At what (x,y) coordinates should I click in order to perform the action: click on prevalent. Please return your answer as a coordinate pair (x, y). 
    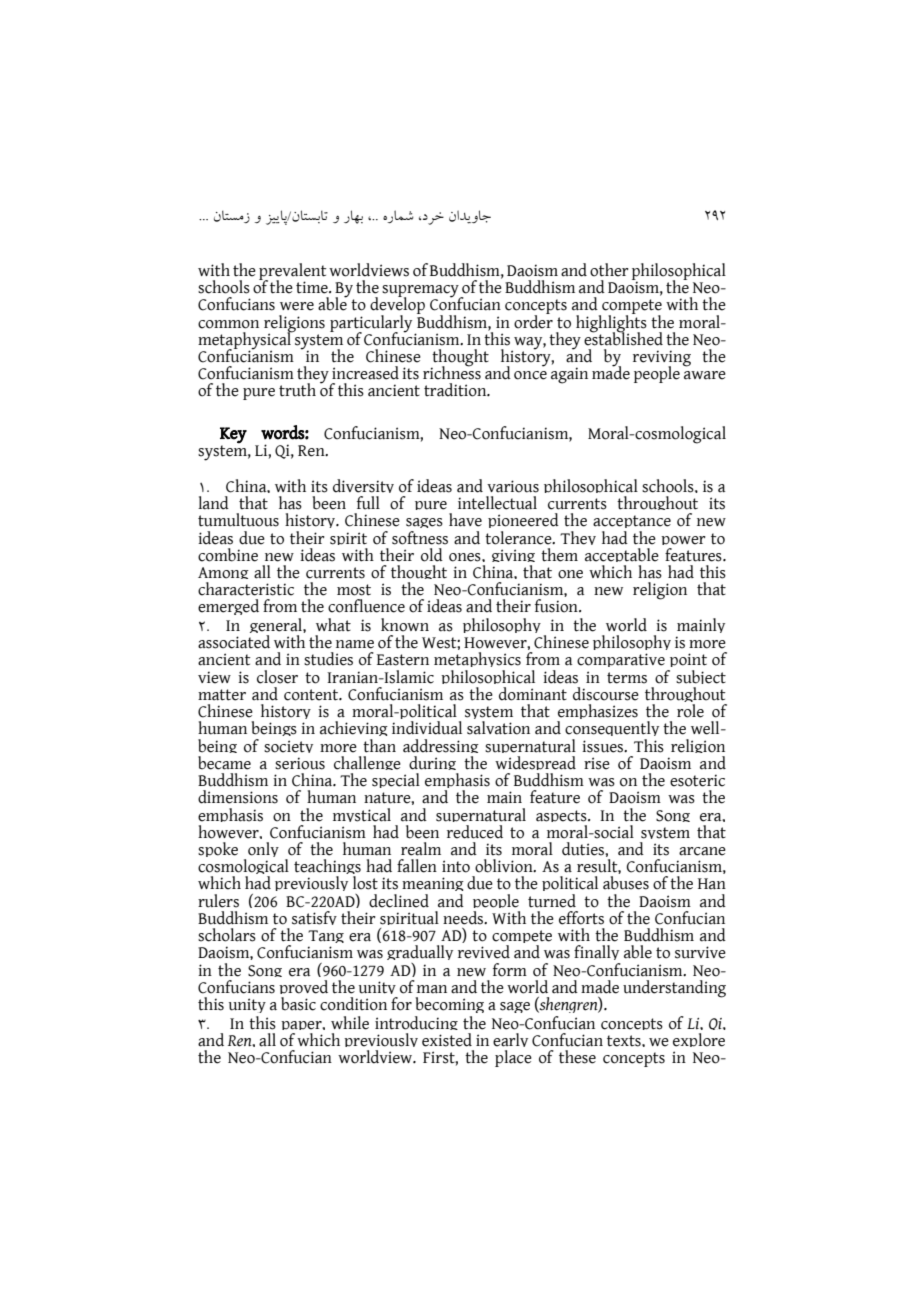
    Looking at the image, I should click on (293, 272).
